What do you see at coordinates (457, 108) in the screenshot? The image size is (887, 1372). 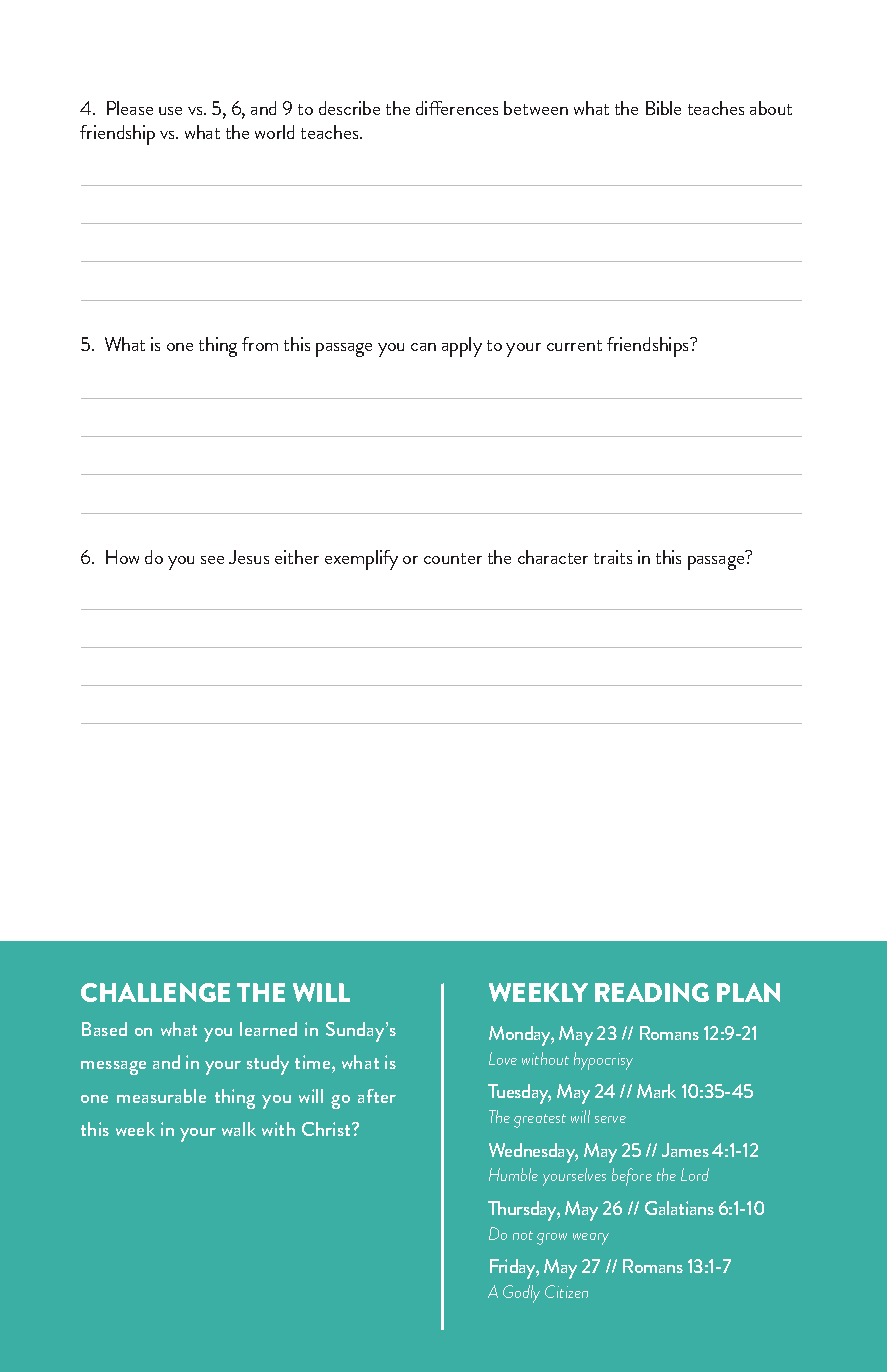 I see `differences` at bounding box center [457, 108].
